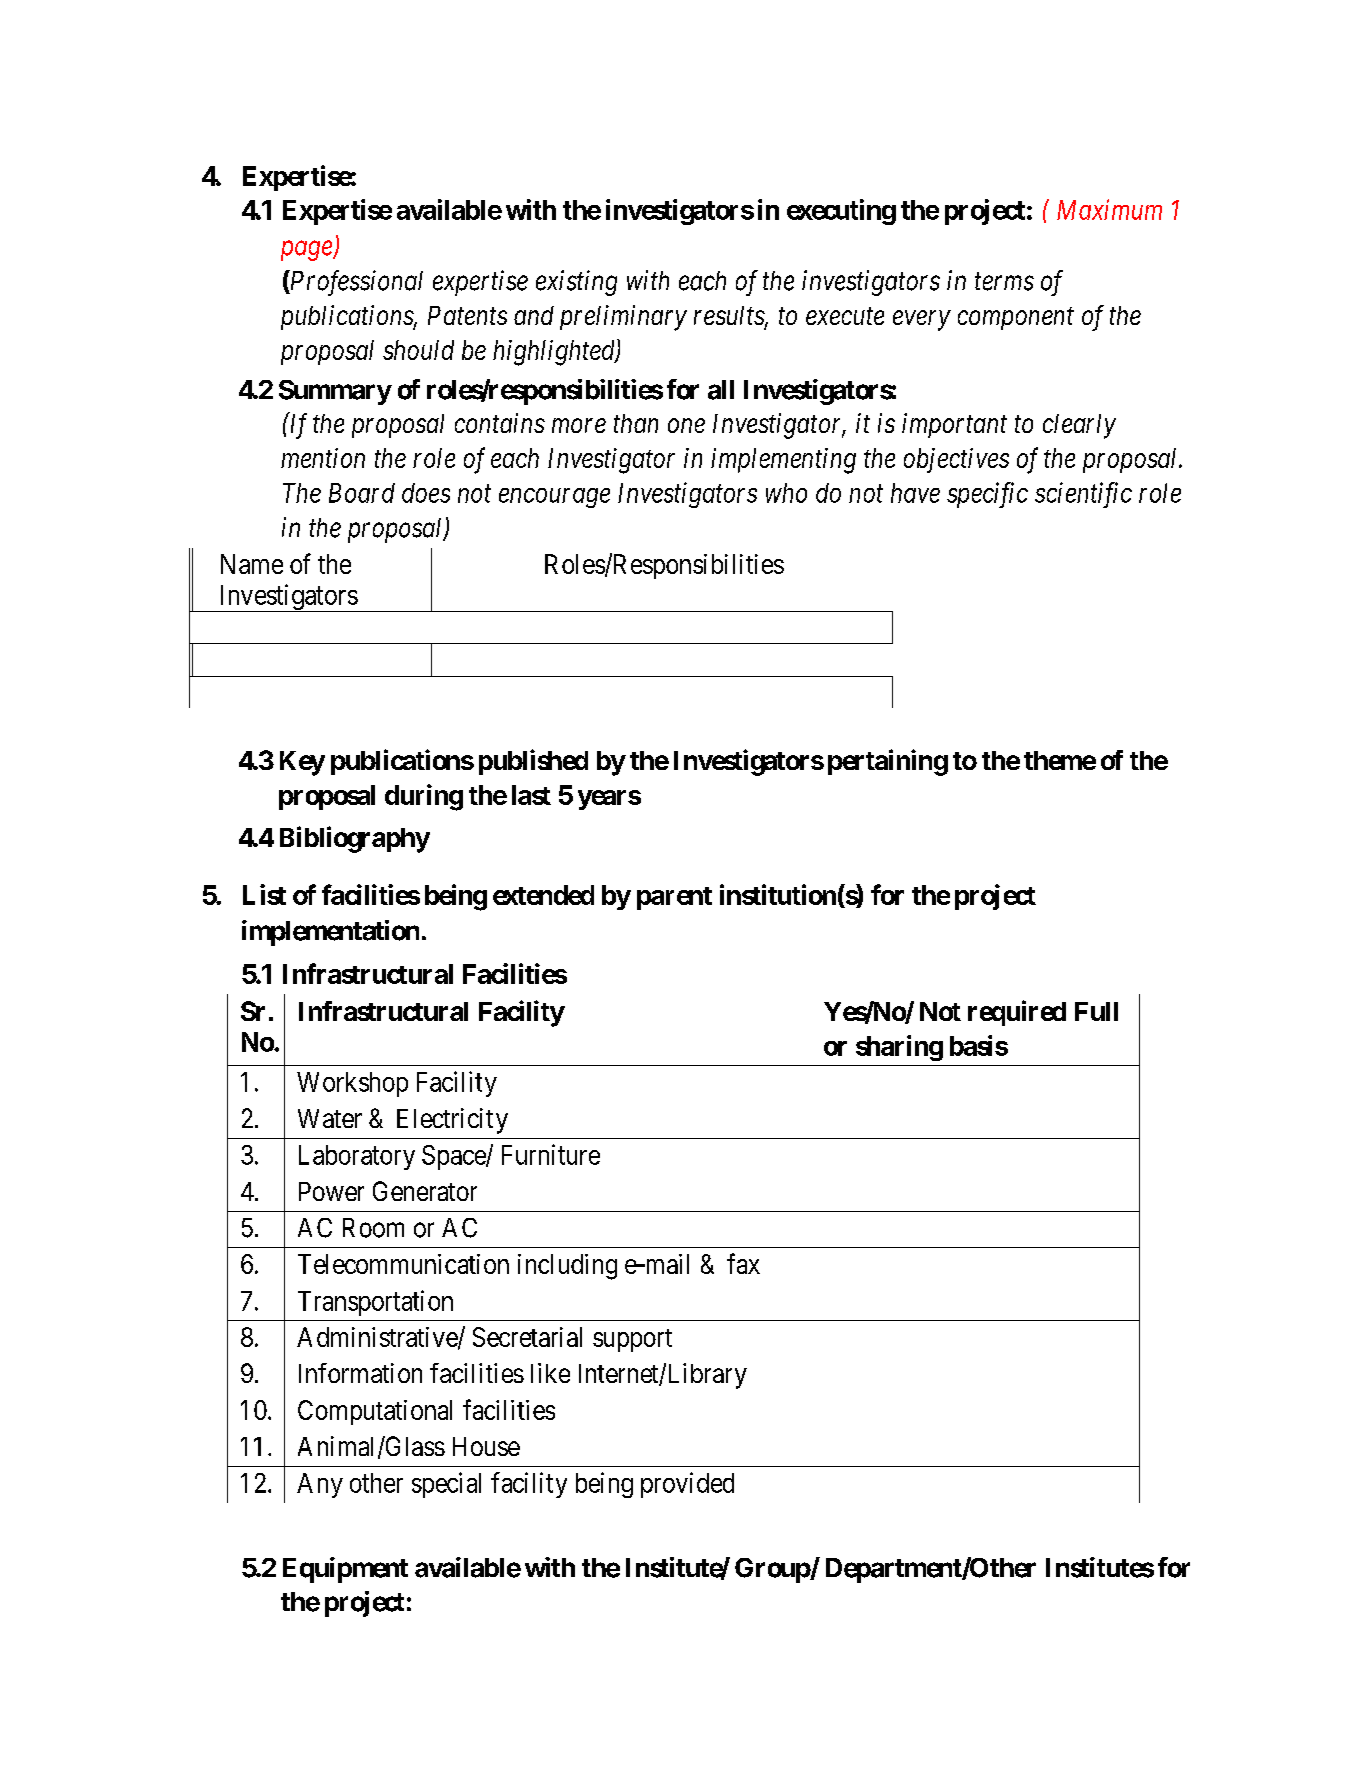 The width and height of the screenshot is (1364, 1765). I want to click on preliminary, so click(623, 318).
